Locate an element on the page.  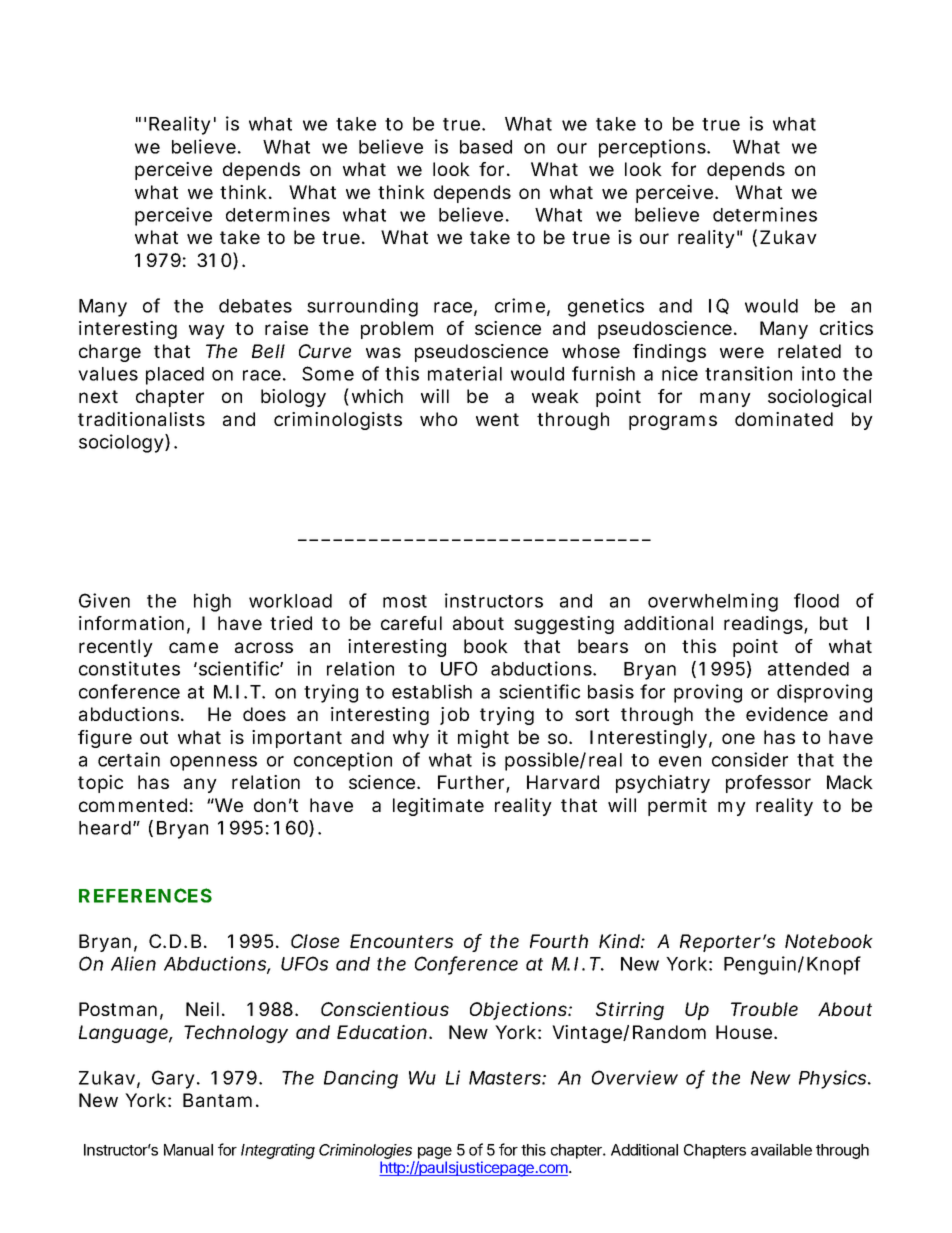
sociology is located at coordinates (122, 443).
